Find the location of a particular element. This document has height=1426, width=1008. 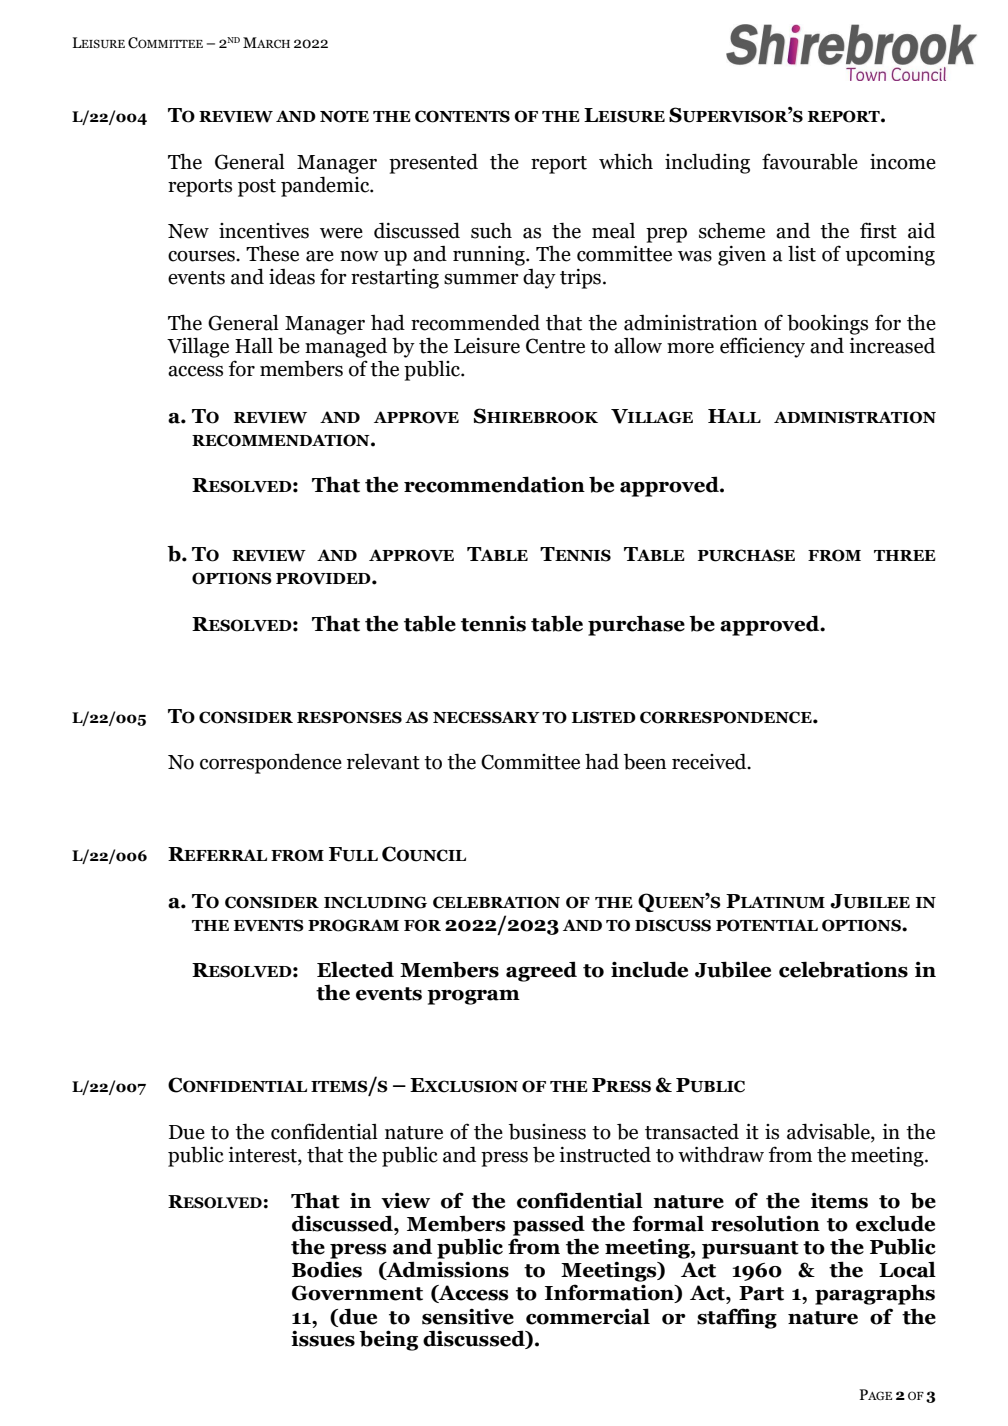

NECESSARY is located at coordinates (486, 717).
